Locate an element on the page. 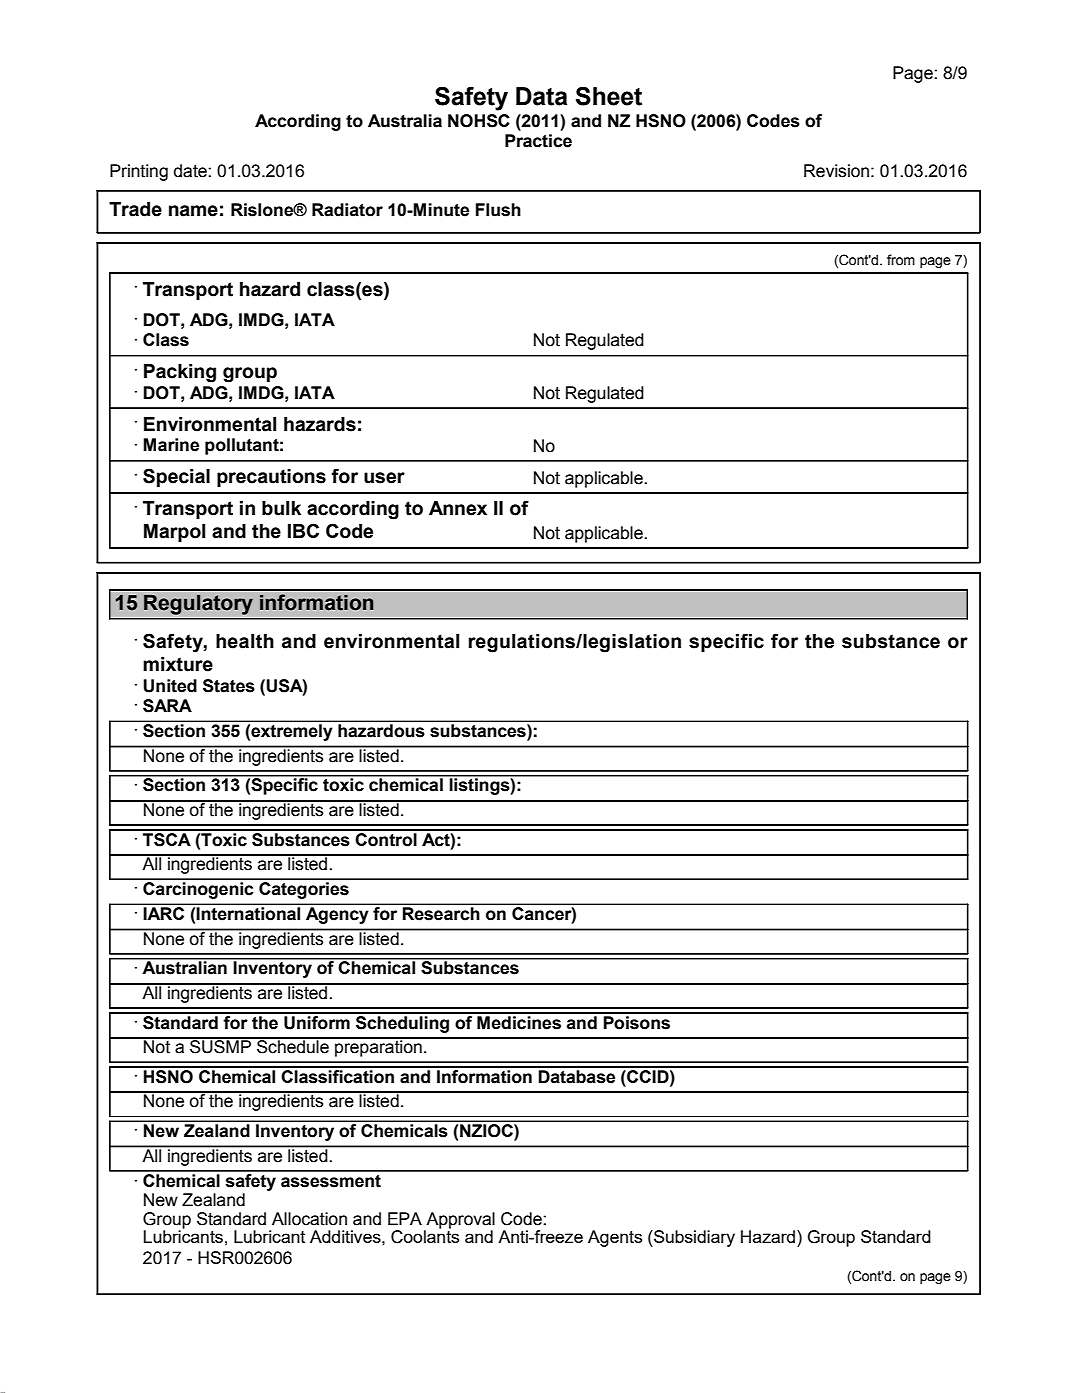 Image resolution: width=1077 pixels, height=1393 pixels. from is located at coordinates (901, 260).
